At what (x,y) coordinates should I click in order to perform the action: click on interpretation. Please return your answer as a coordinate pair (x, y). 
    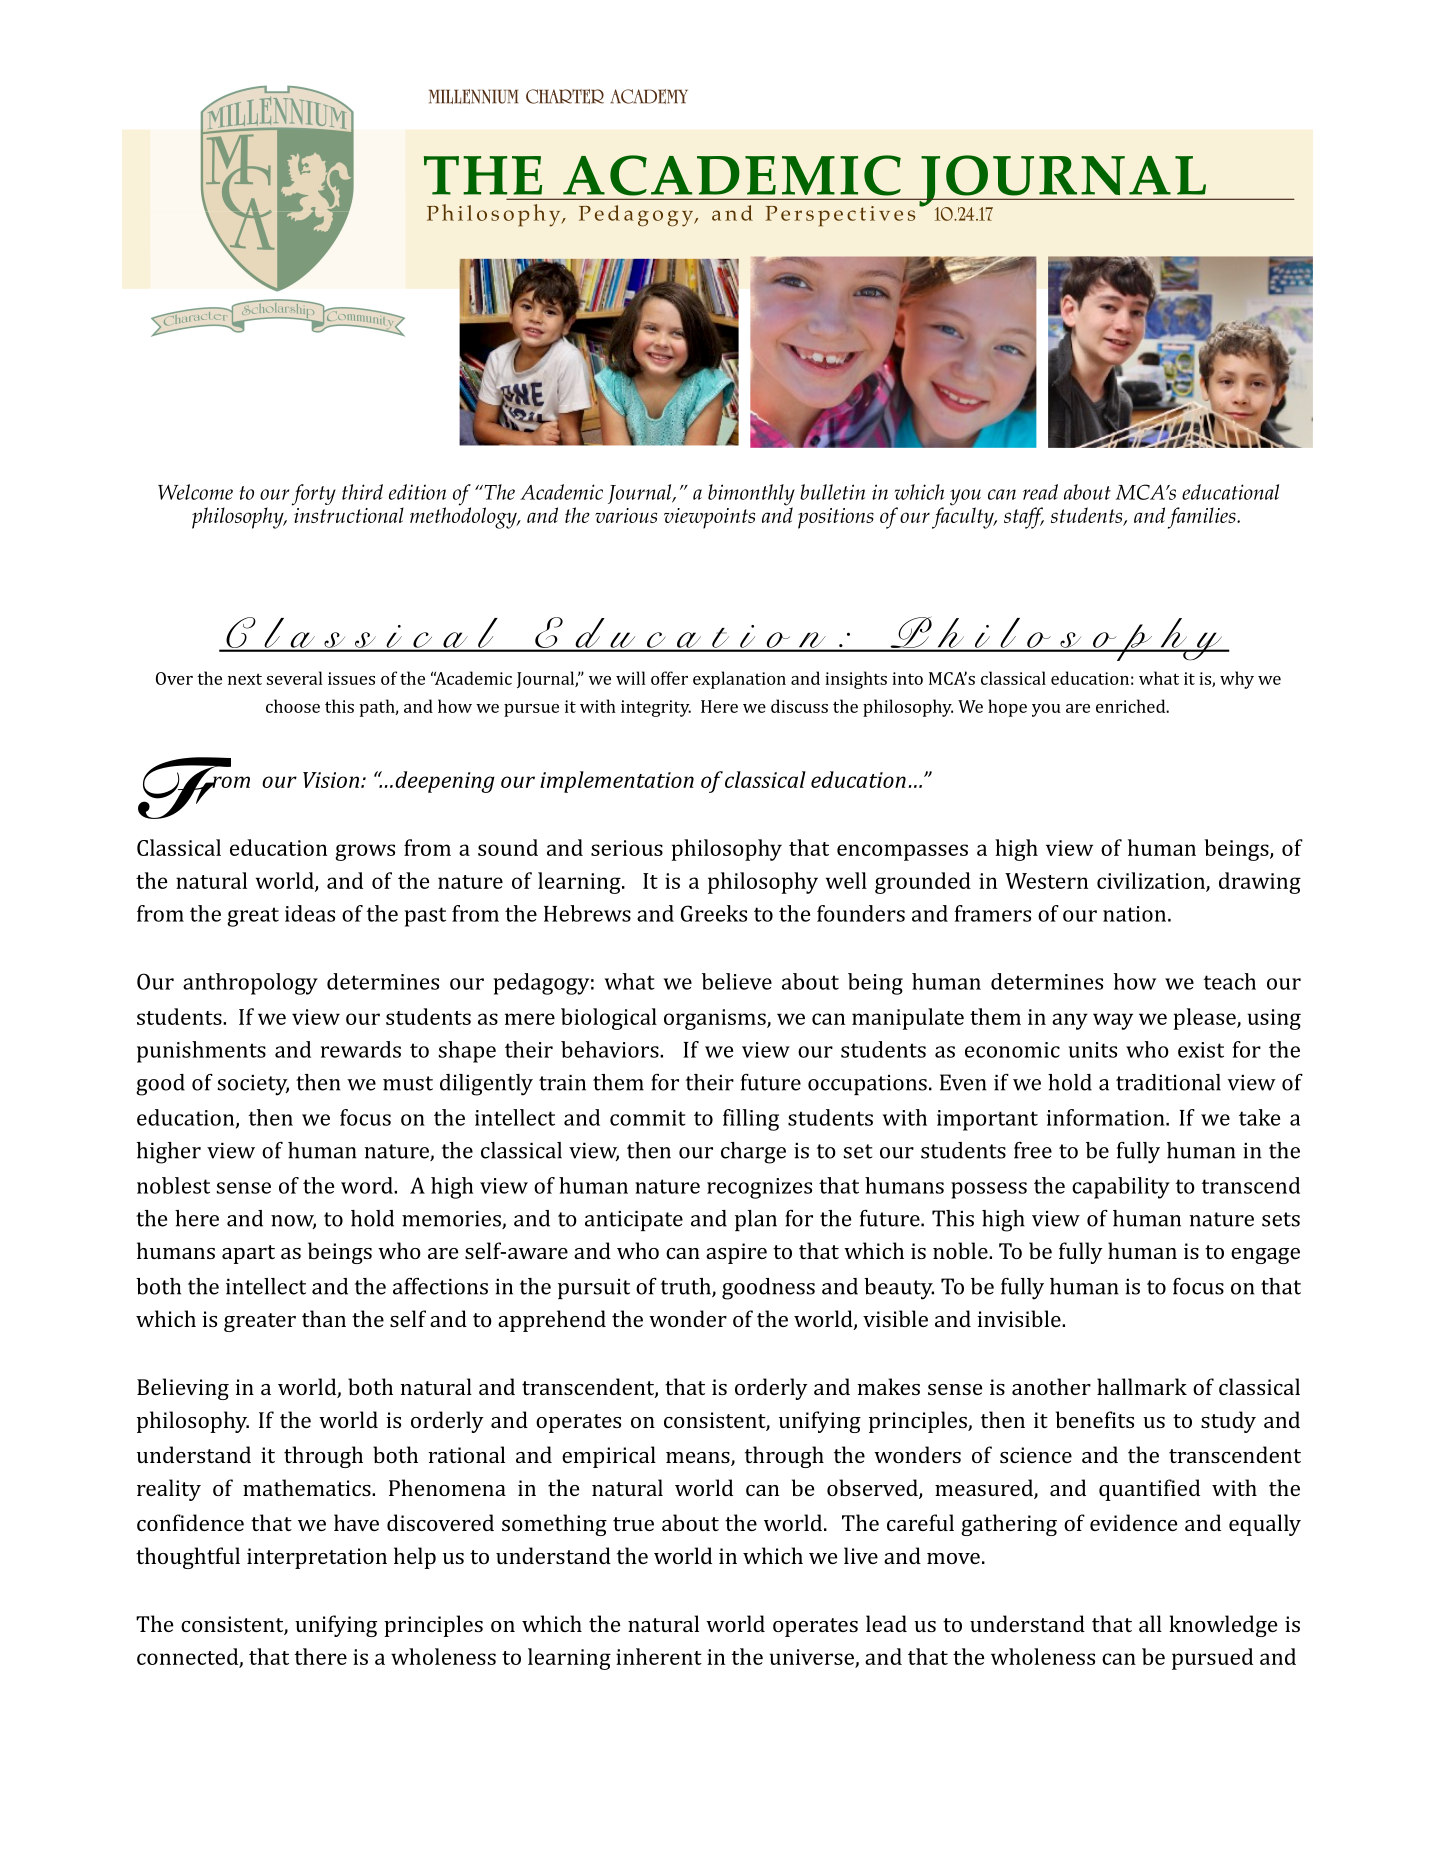
    Looking at the image, I should click on (317, 1558).
